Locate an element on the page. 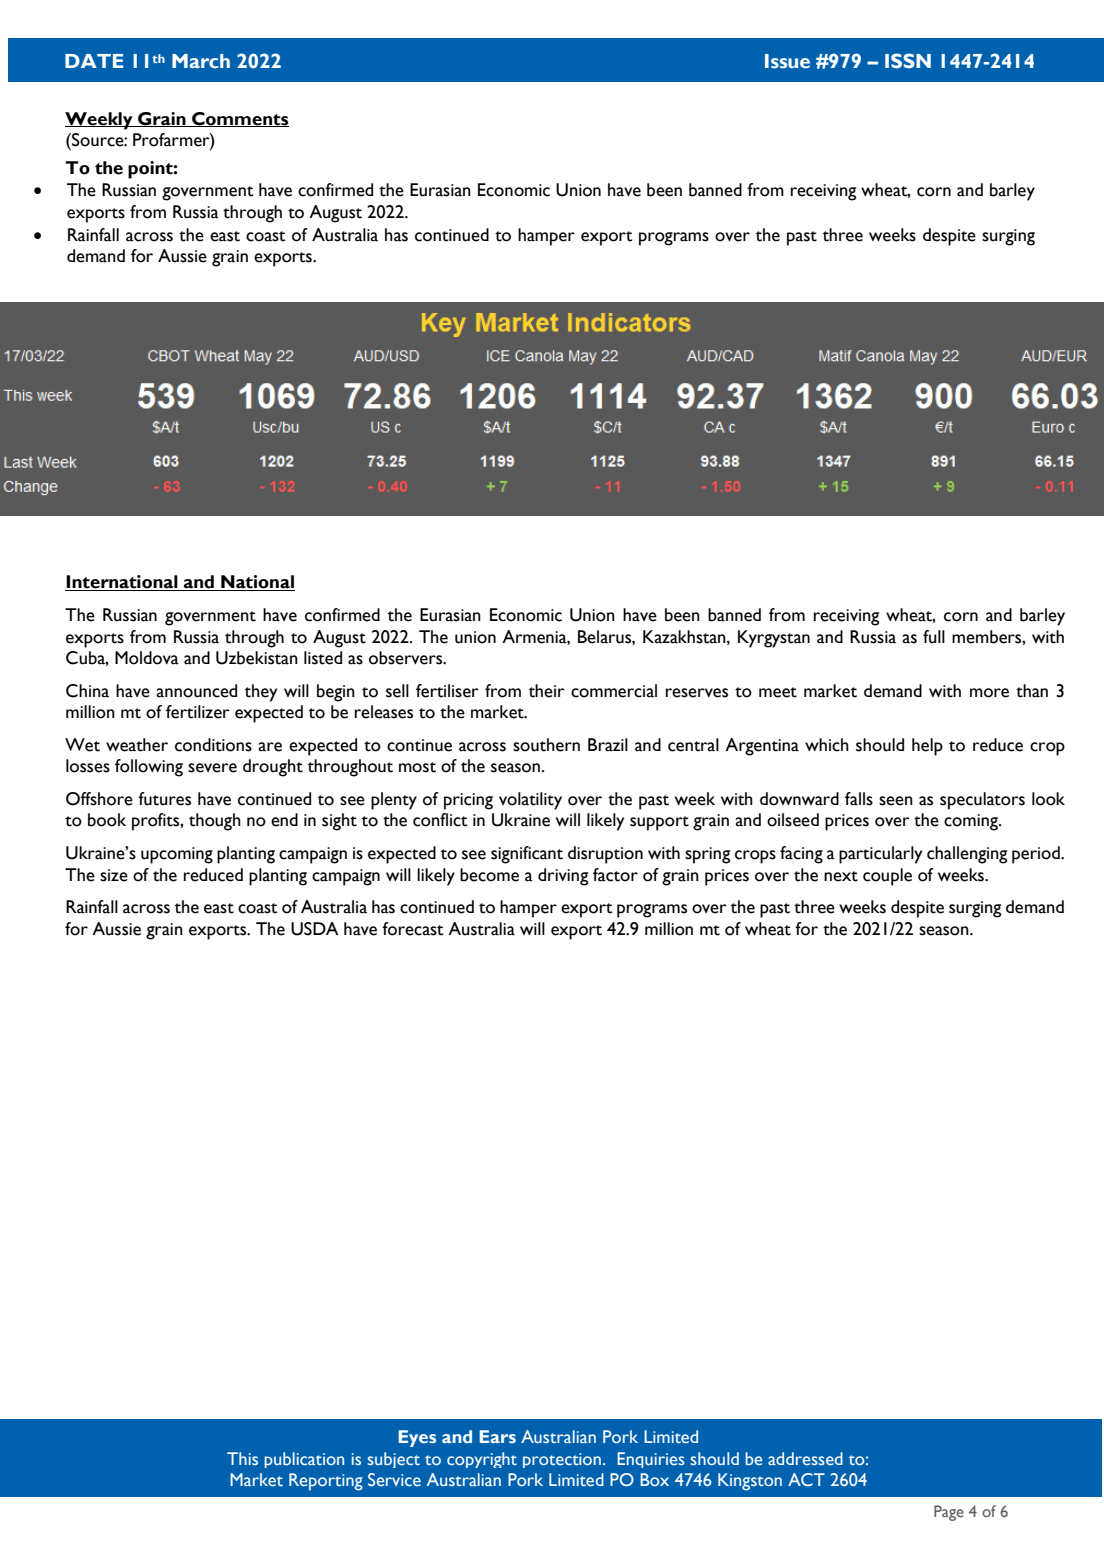 This document has height=1561, width=1104. Comments is located at coordinates (239, 119).
